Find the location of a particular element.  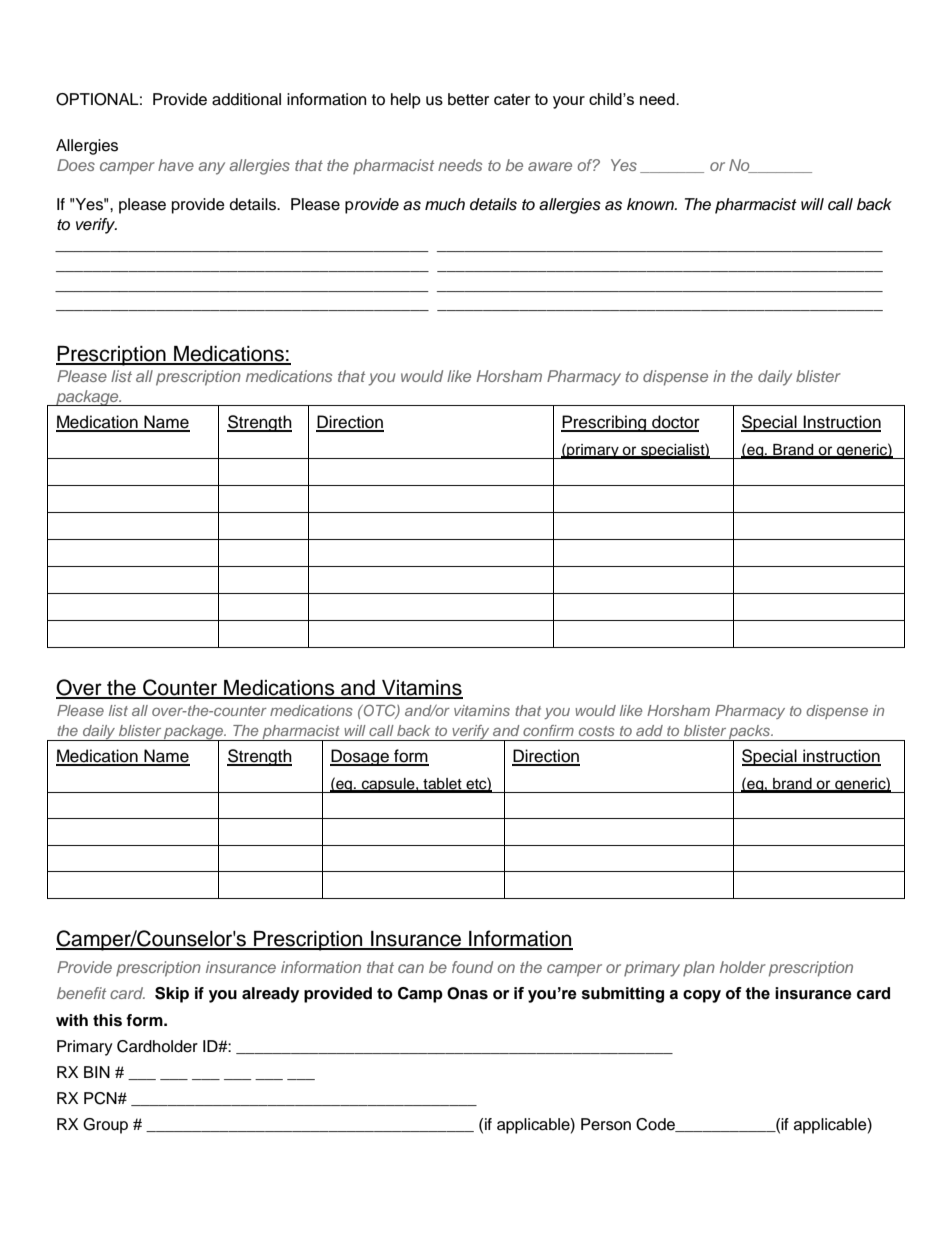

already is located at coordinates (270, 995).
